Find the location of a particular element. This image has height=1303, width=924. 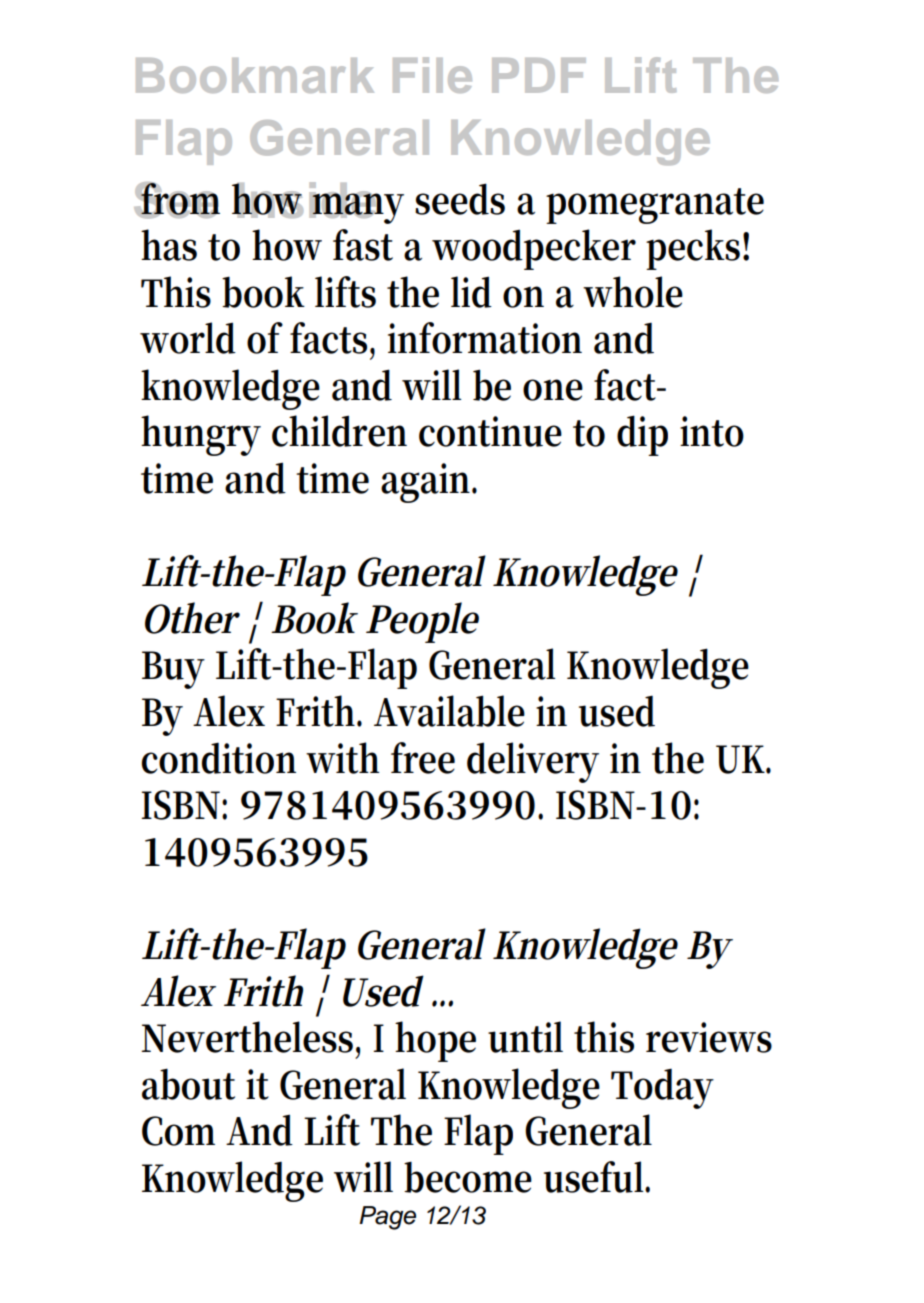

People is located at coordinates (422, 622).
